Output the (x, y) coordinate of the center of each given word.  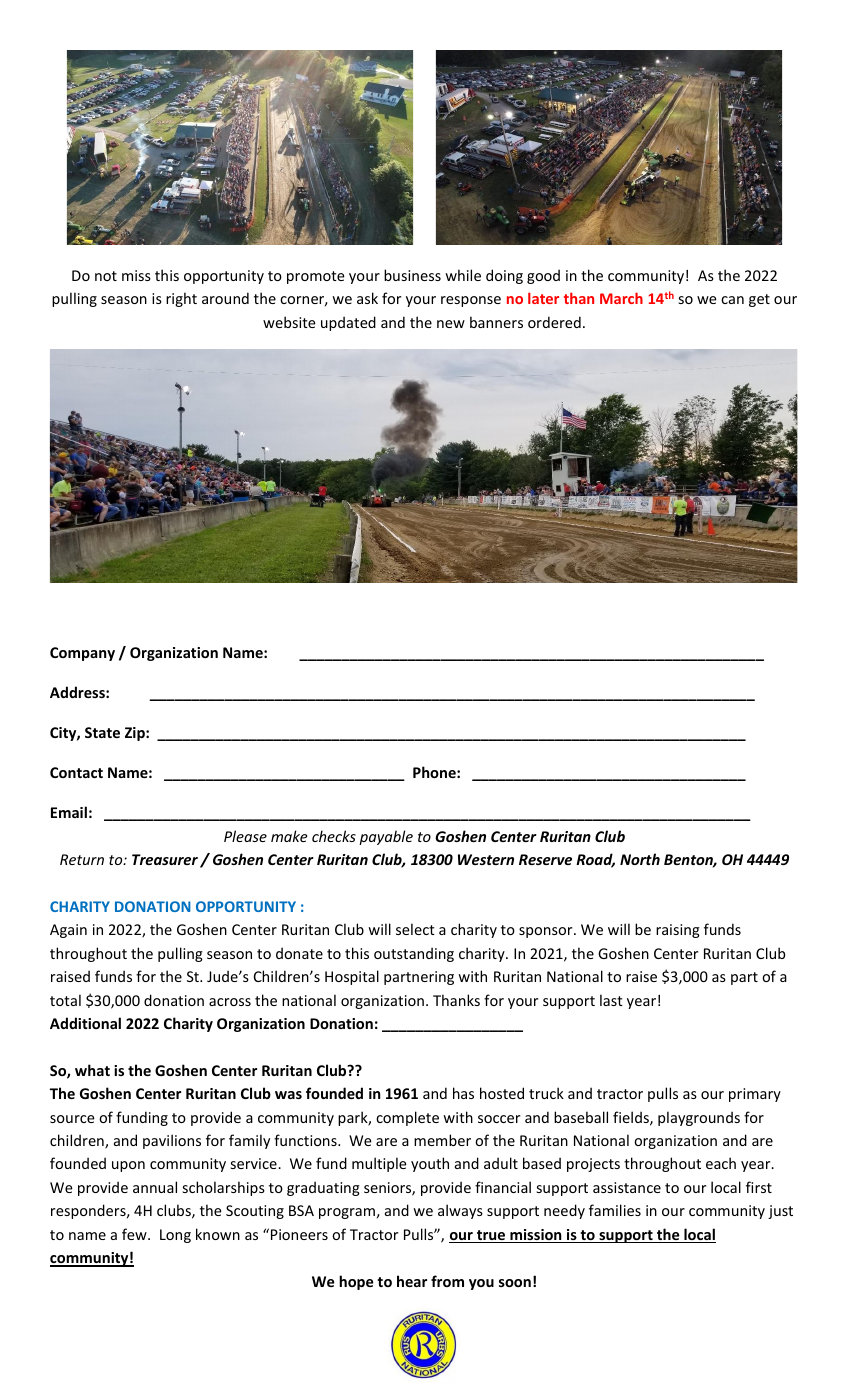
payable (386, 837)
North (640, 859)
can (732, 300)
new (451, 324)
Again (68, 931)
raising (678, 931)
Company (82, 654)
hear (412, 1281)
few (135, 1234)
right (181, 299)
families (615, 1210)
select (415, 929)
